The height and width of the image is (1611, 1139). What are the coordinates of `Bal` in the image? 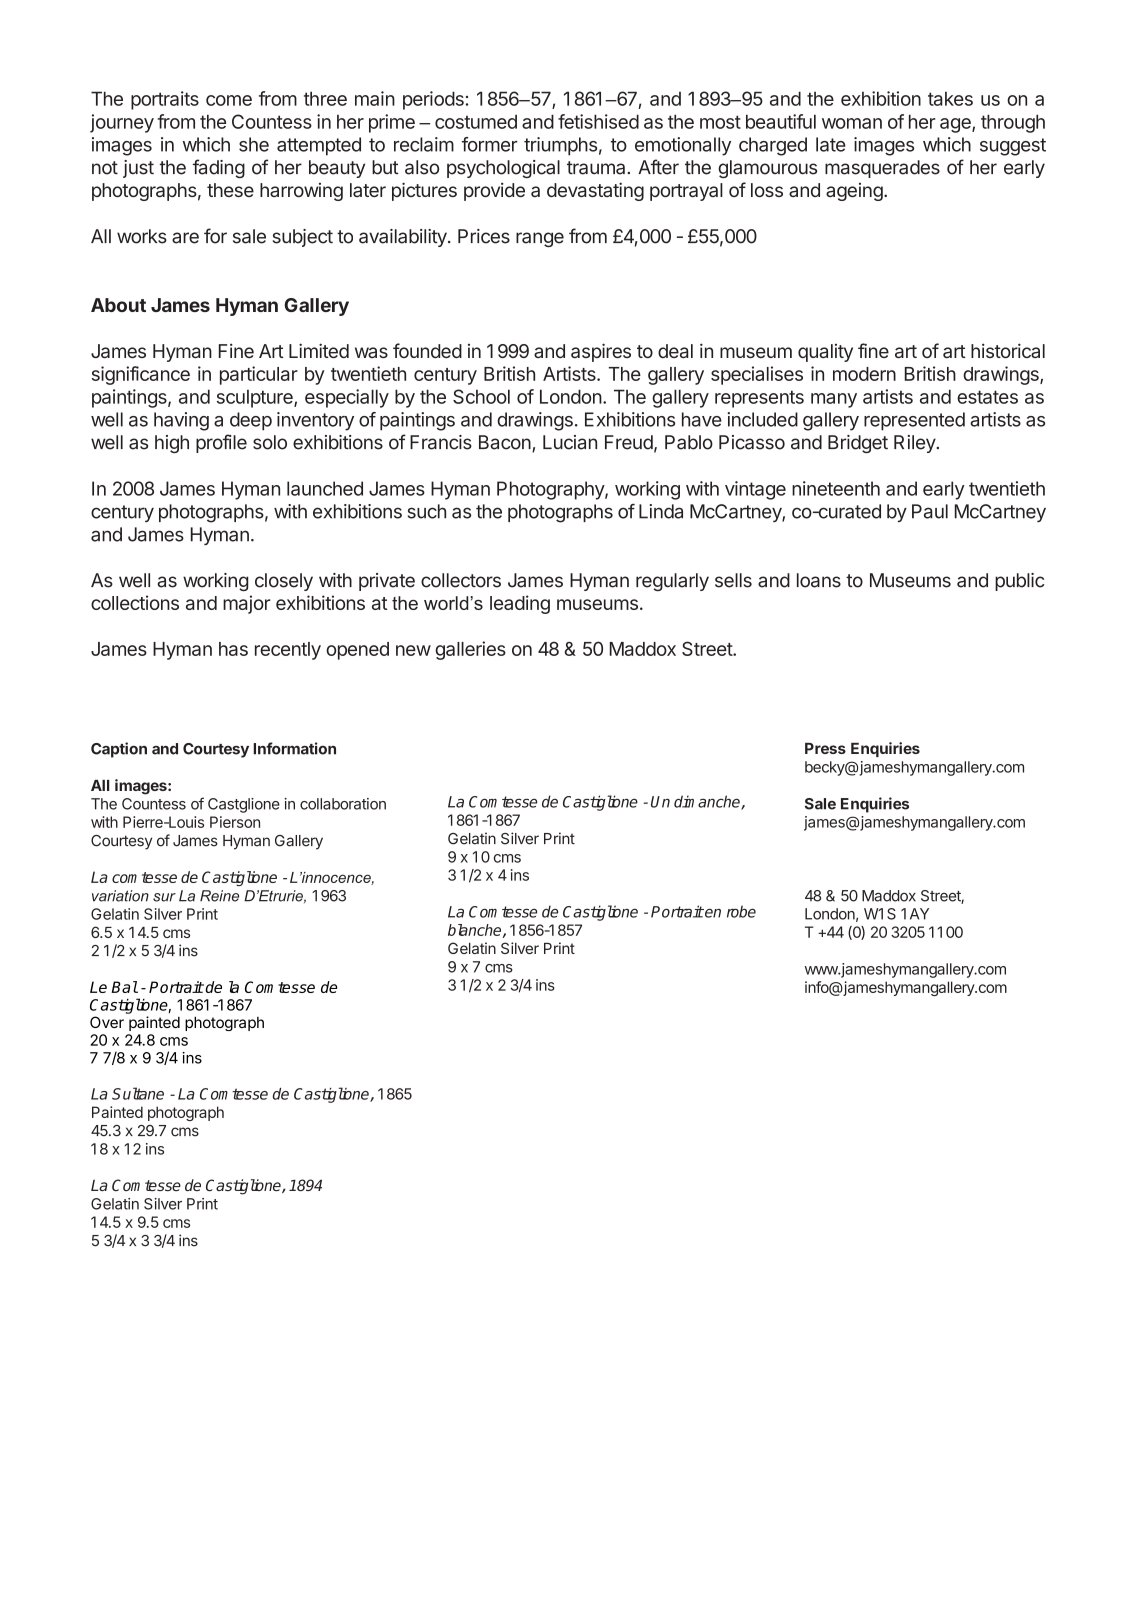 It's located at (124, 987).
